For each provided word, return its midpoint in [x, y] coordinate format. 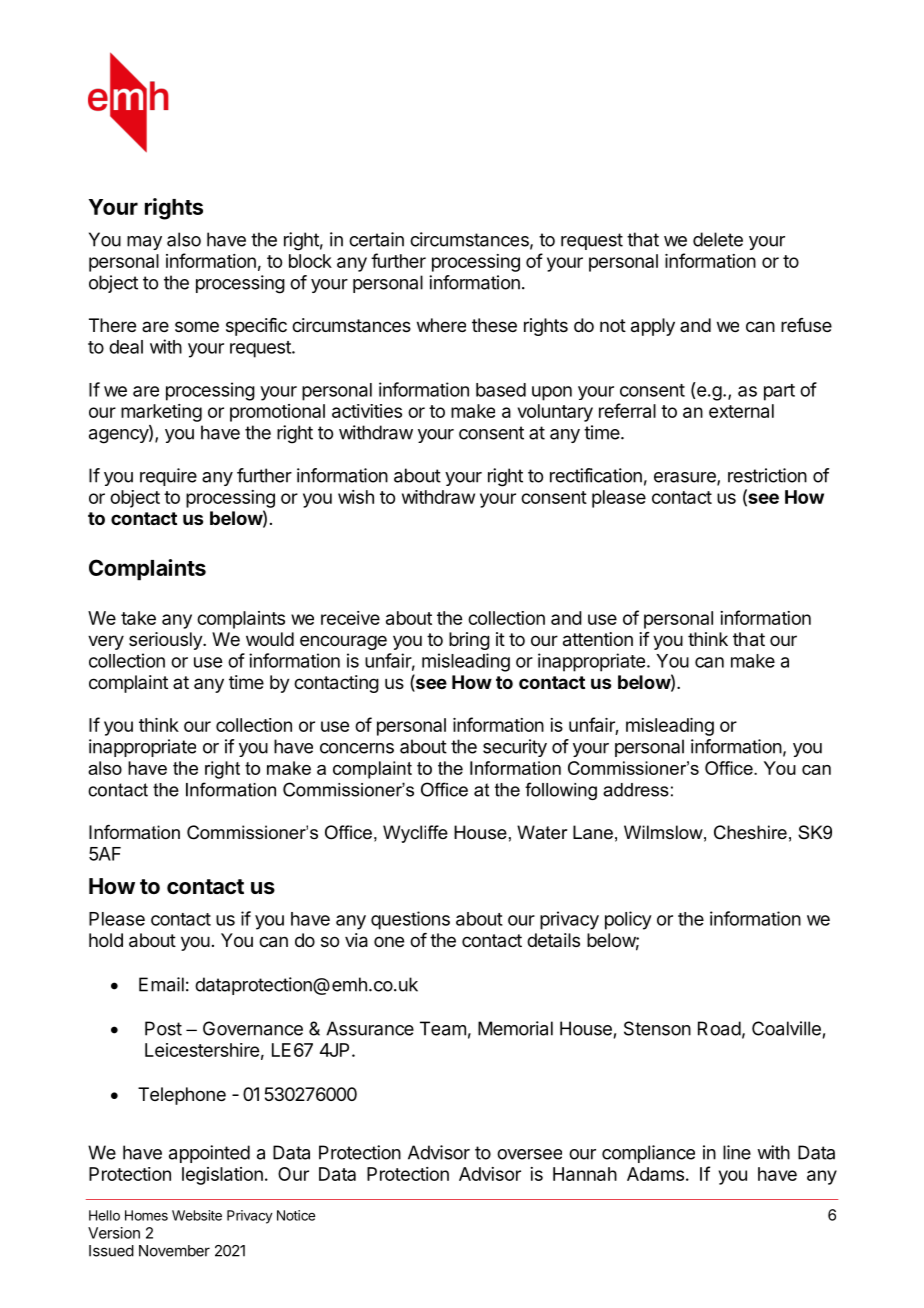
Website [197, 1215]
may [144, 243]
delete [718, 239]
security [515, 748]
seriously [166, 641]
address [636, 790]
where [441, 325]
